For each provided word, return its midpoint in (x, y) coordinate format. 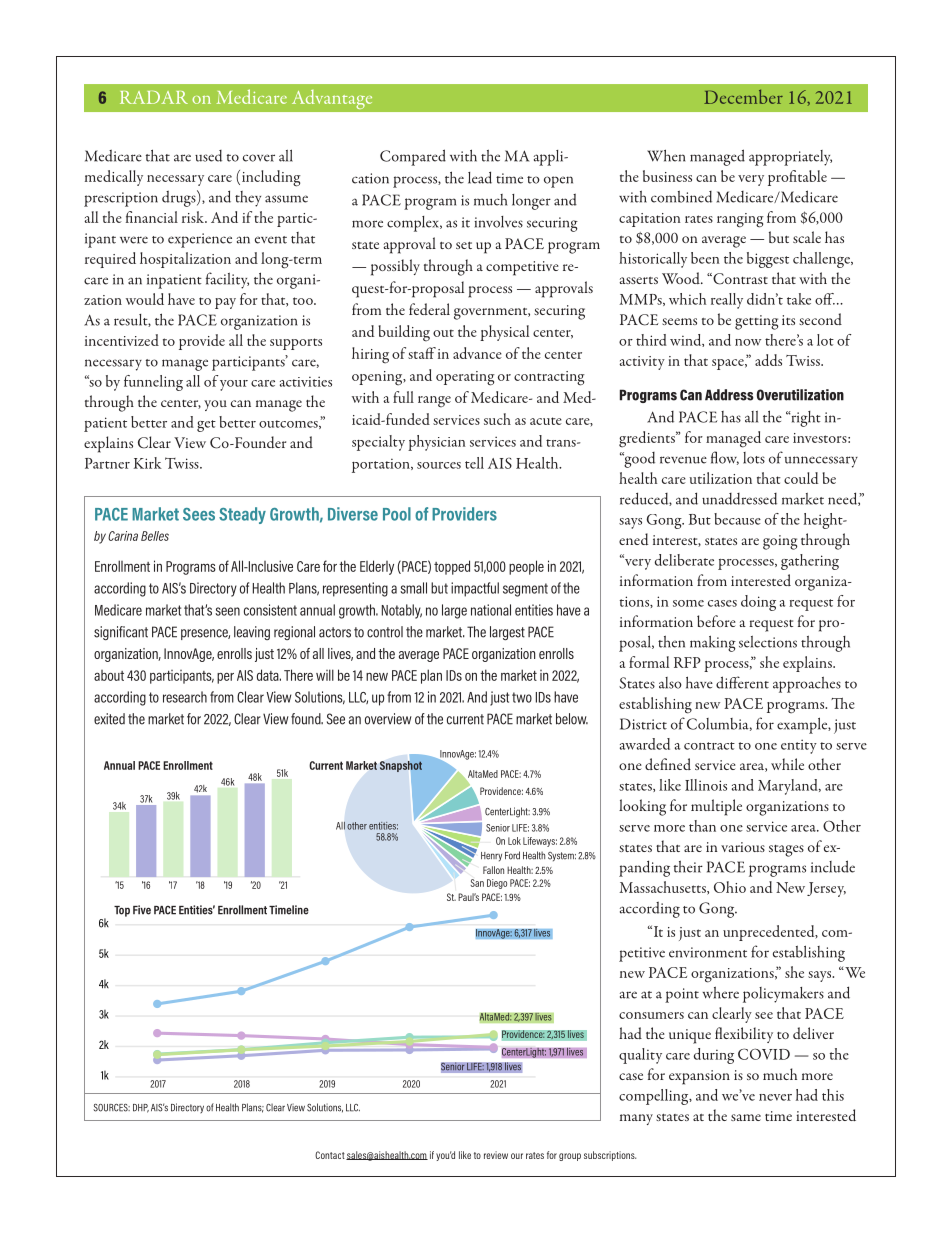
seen (227, 611)
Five (142, 910)
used (208, 156)
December (743, 96)
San (477, 883)
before (716, 621)
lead (480, 177)
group (570, 1157)
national (491, 610)
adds (768, 360)
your (234, 385)
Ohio (730, 887)
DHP (141, 1108)
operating (465, 378)
